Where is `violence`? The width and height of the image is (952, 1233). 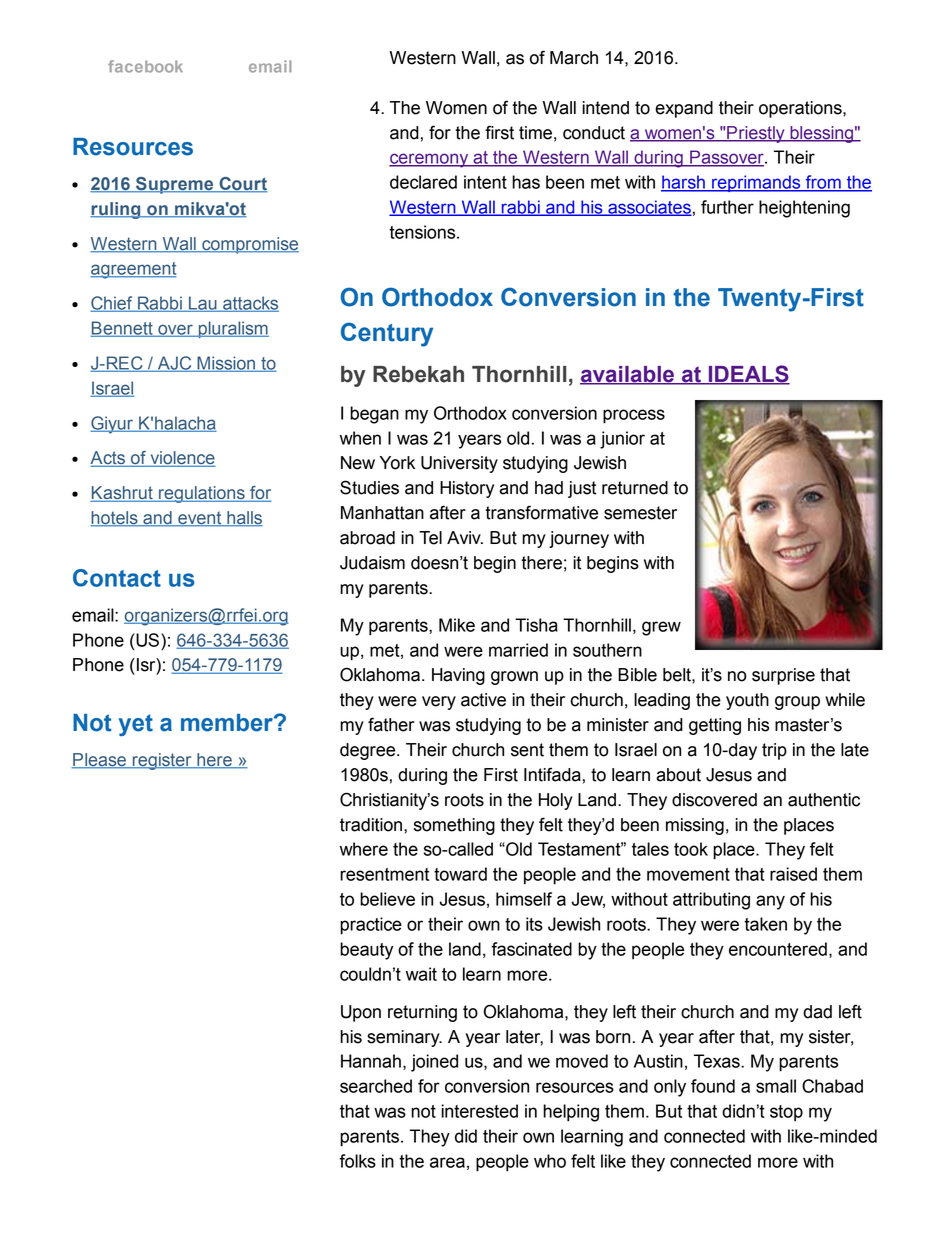
violence is located at coordinates (182, 459).
